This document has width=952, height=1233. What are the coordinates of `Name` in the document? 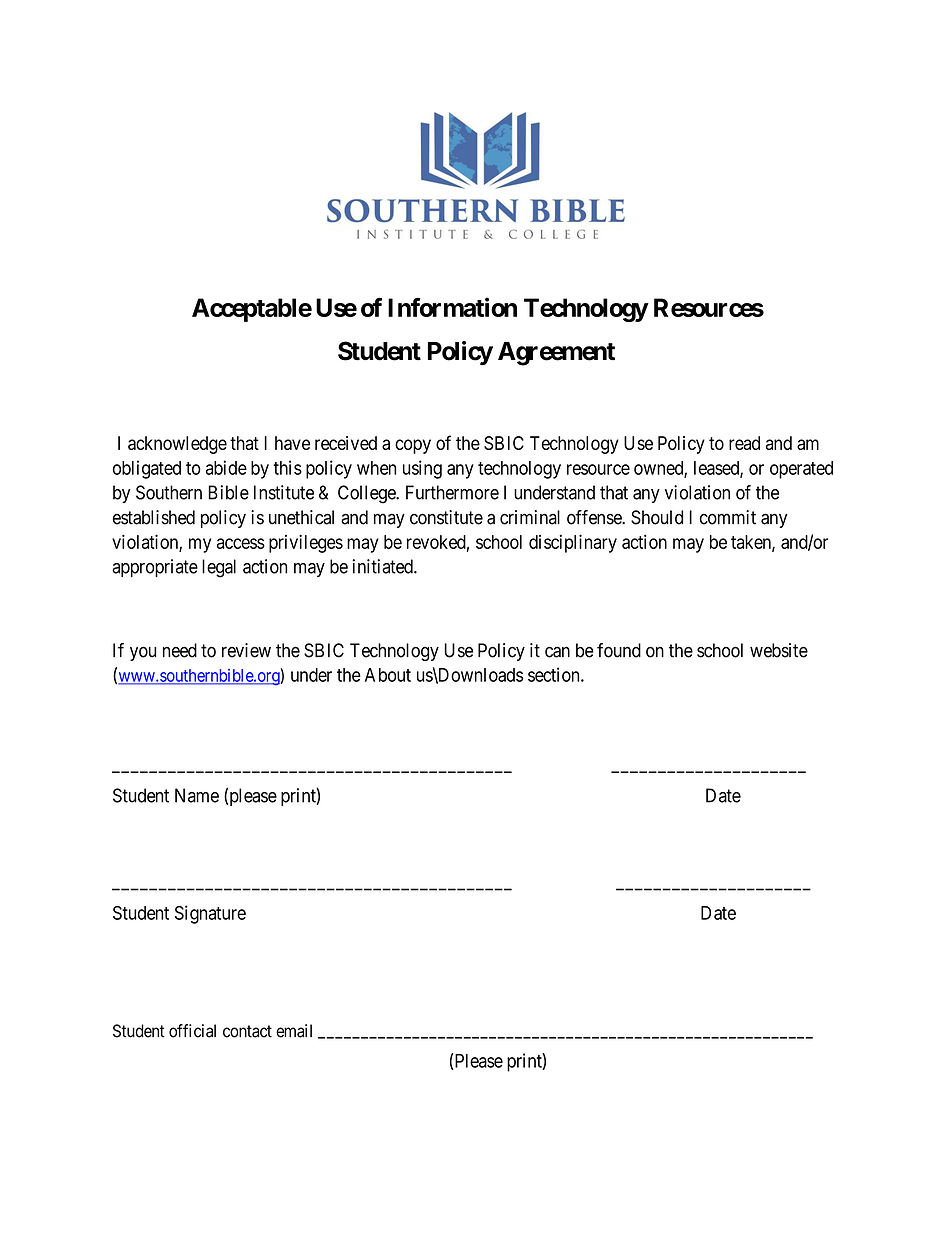 It's located at (197, 795).
